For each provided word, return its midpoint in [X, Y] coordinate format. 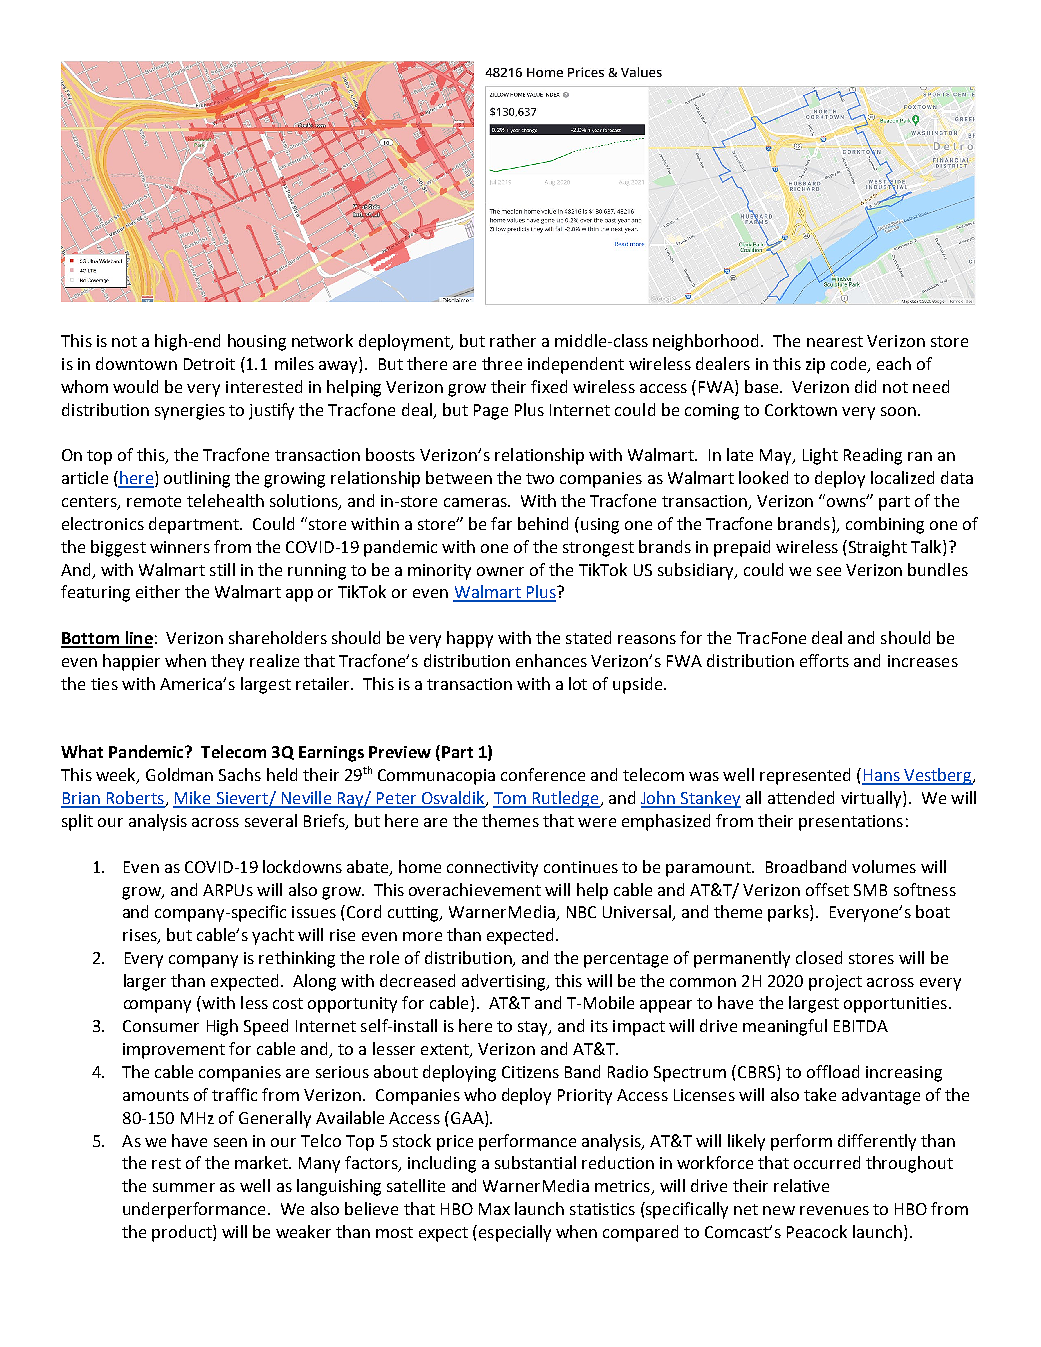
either [158, 591]
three [502, 363]
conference [543, 774]
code [850, 365]
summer [184, 1187]
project [835, 983]
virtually [872, 799]
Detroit [209, 364]
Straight [878, 548]
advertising [505, 982]
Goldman [179, 774]
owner [500, 571]
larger [145, 982]
